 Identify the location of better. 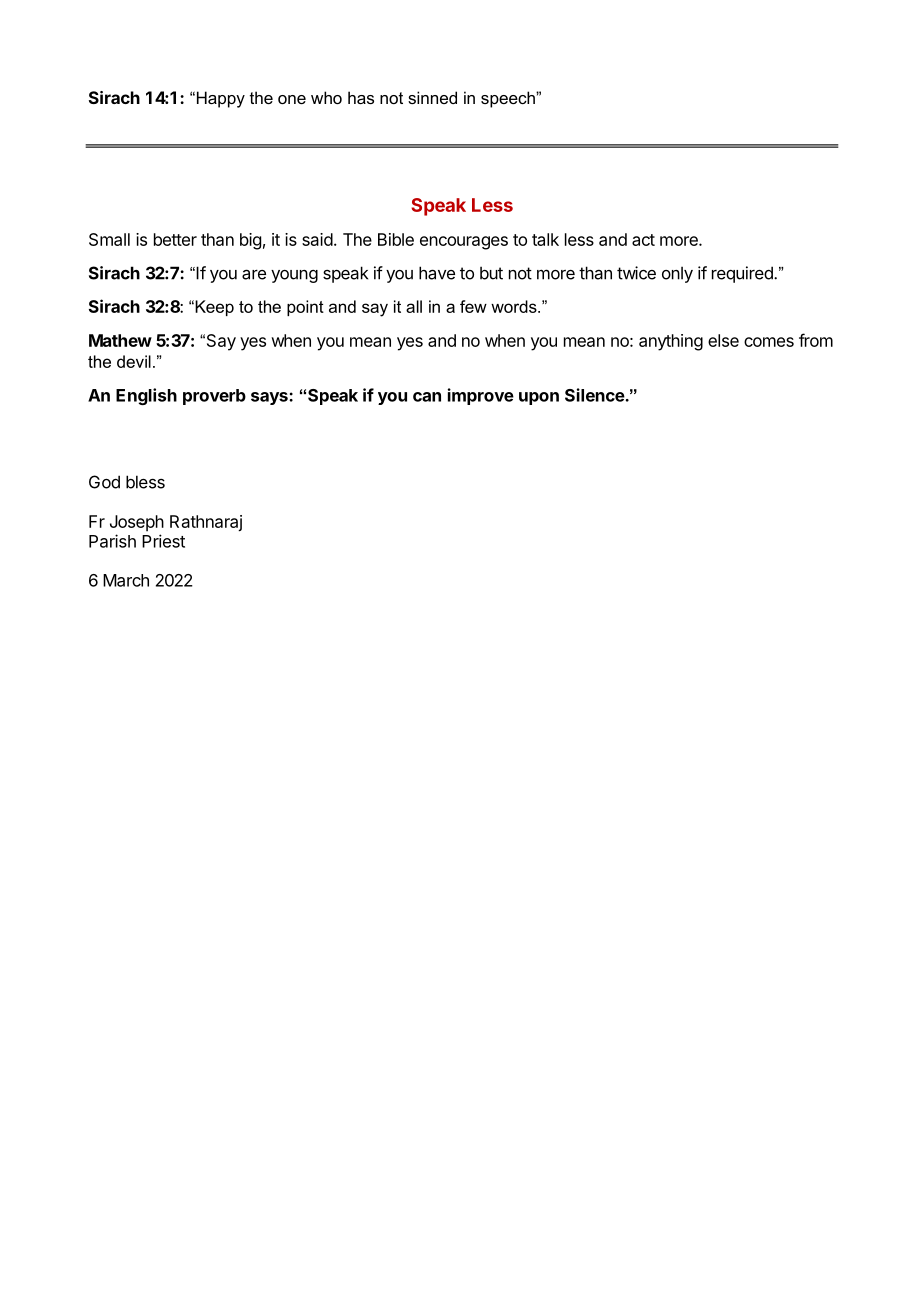
(175, 239).
